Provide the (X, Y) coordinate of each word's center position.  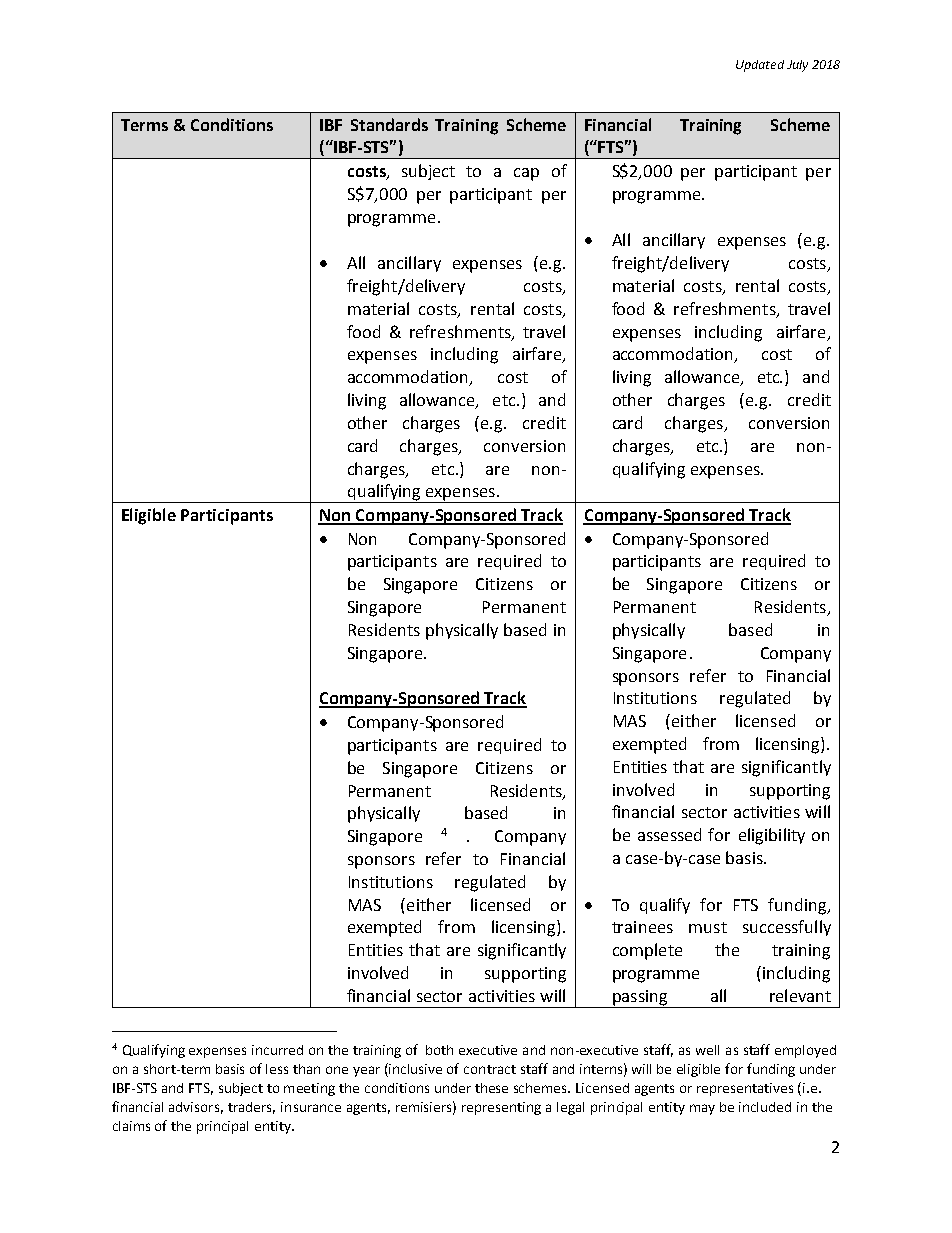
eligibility (772, 836)
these (491, 1088)
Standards (389, 124)
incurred (277, 1050)
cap (526, 174)
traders (251, 1108)
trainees (642, 927)
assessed (669, 834)
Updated (760, 66)
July (797, 66)
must (708, 927)
